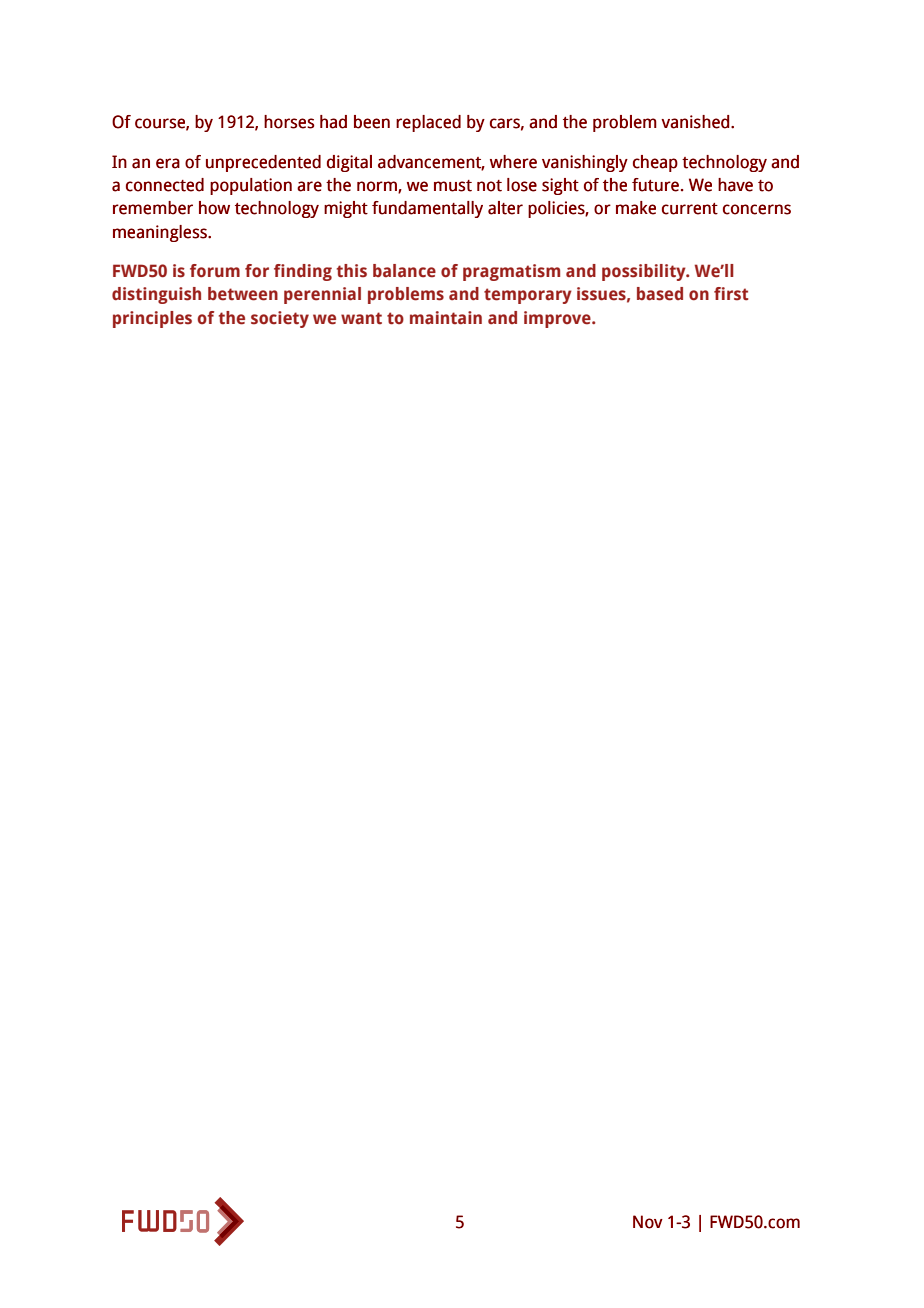 This screenshot has width=924, height=1308. What do you see at coordinates (280, 319) in the screenshot?
I see `society` at bounding box center [280, 319].
